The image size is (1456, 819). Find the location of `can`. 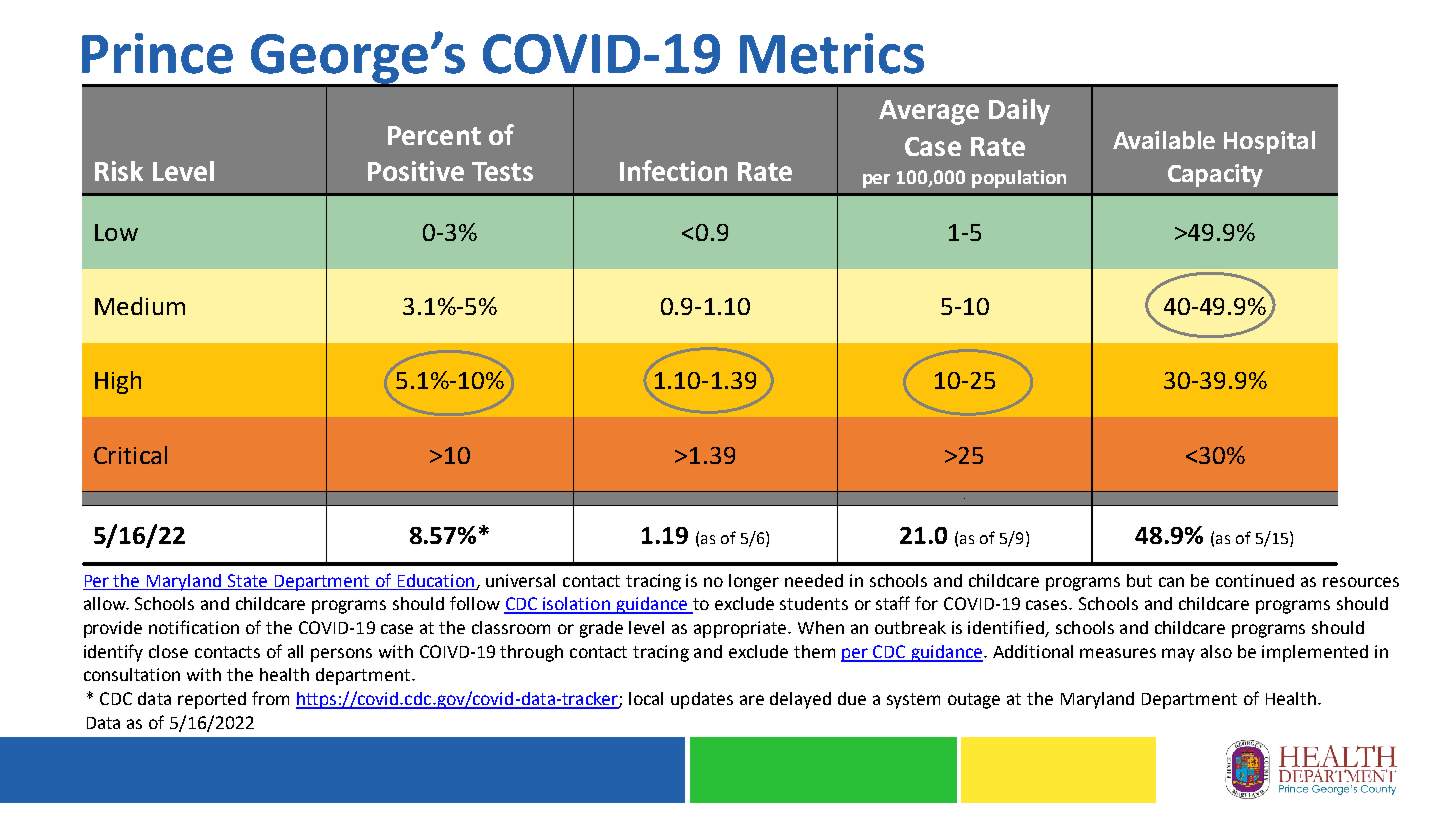

can is located at coordinates (1171, 582).
